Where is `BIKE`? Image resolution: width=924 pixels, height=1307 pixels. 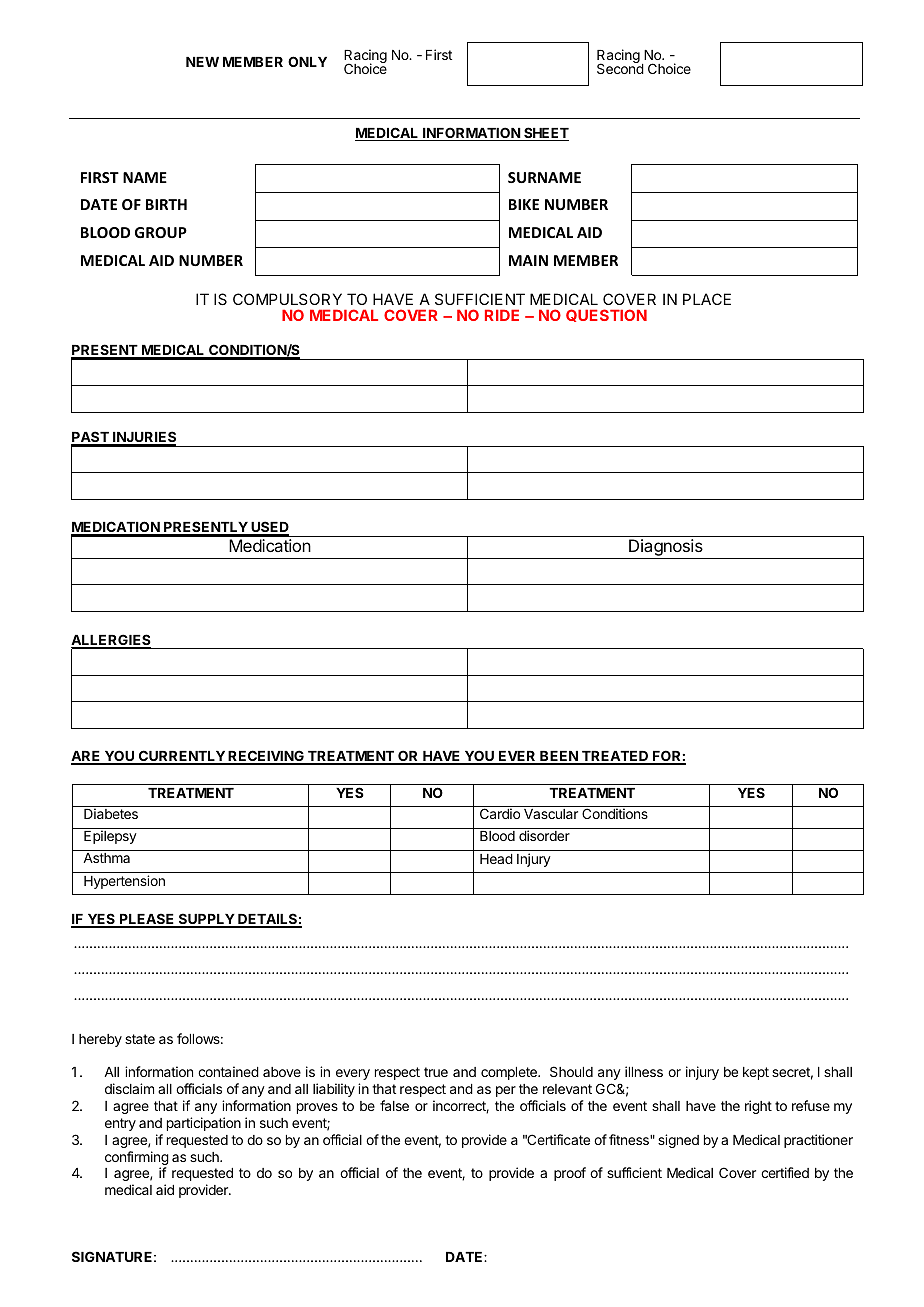 BIKE is located at coordinates (524, 204).
